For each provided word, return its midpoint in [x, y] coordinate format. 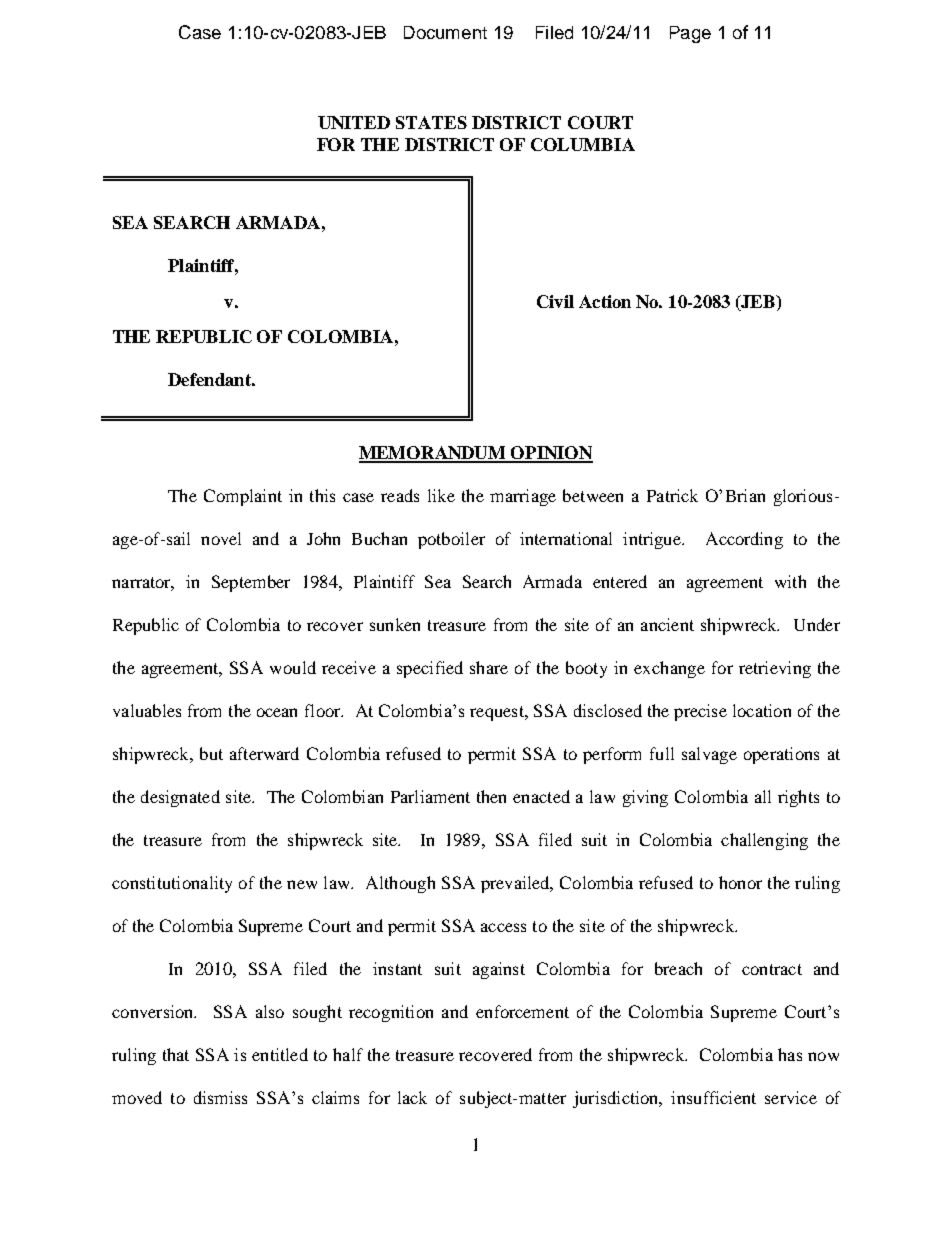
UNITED [354, 122]
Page [690, 34]
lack [412, 1097]
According [744, 540]
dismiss [220, 1097]
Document [445, 32]
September [251, 583]
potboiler [451, 540]
